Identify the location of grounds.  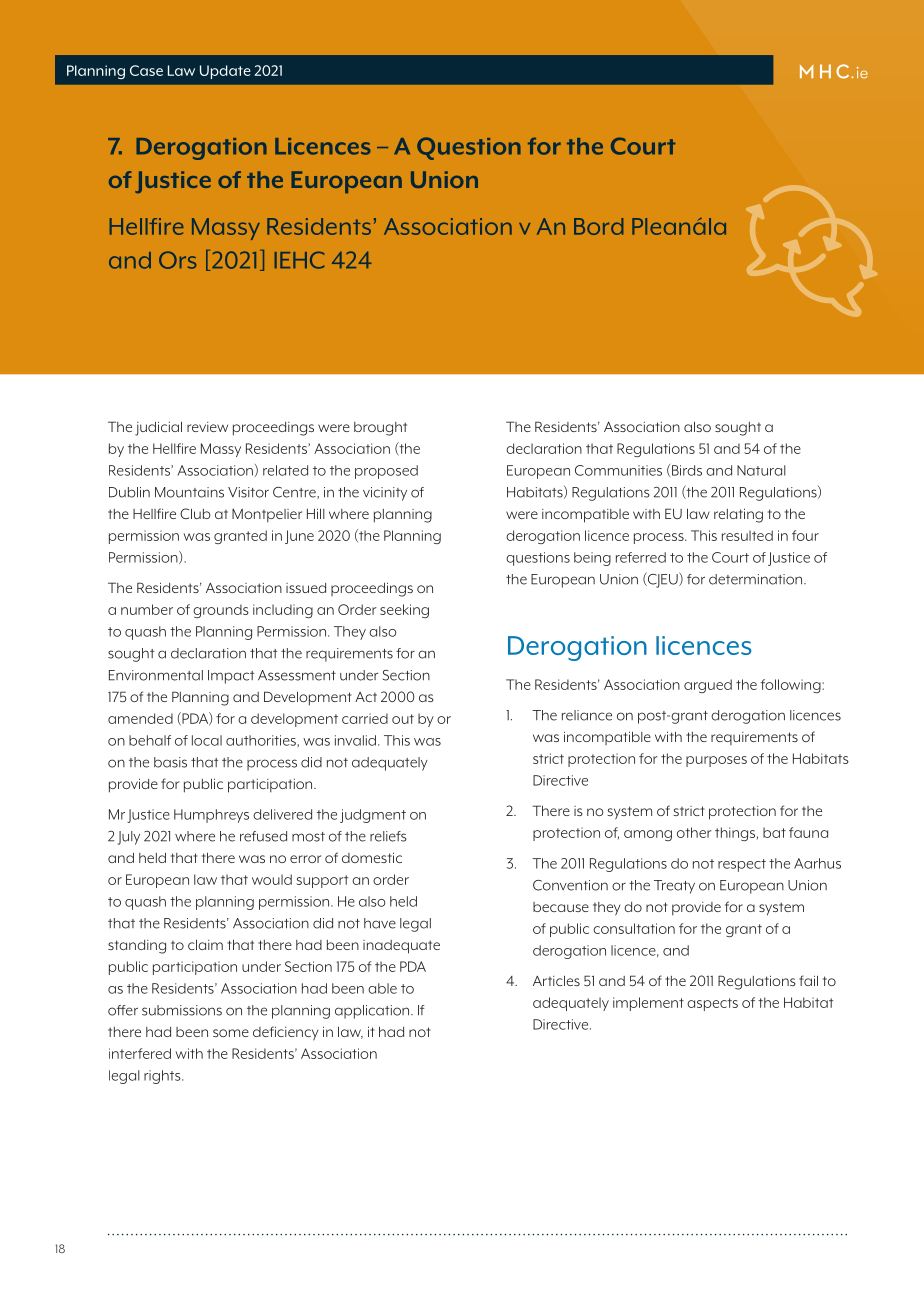
(221, 611).
